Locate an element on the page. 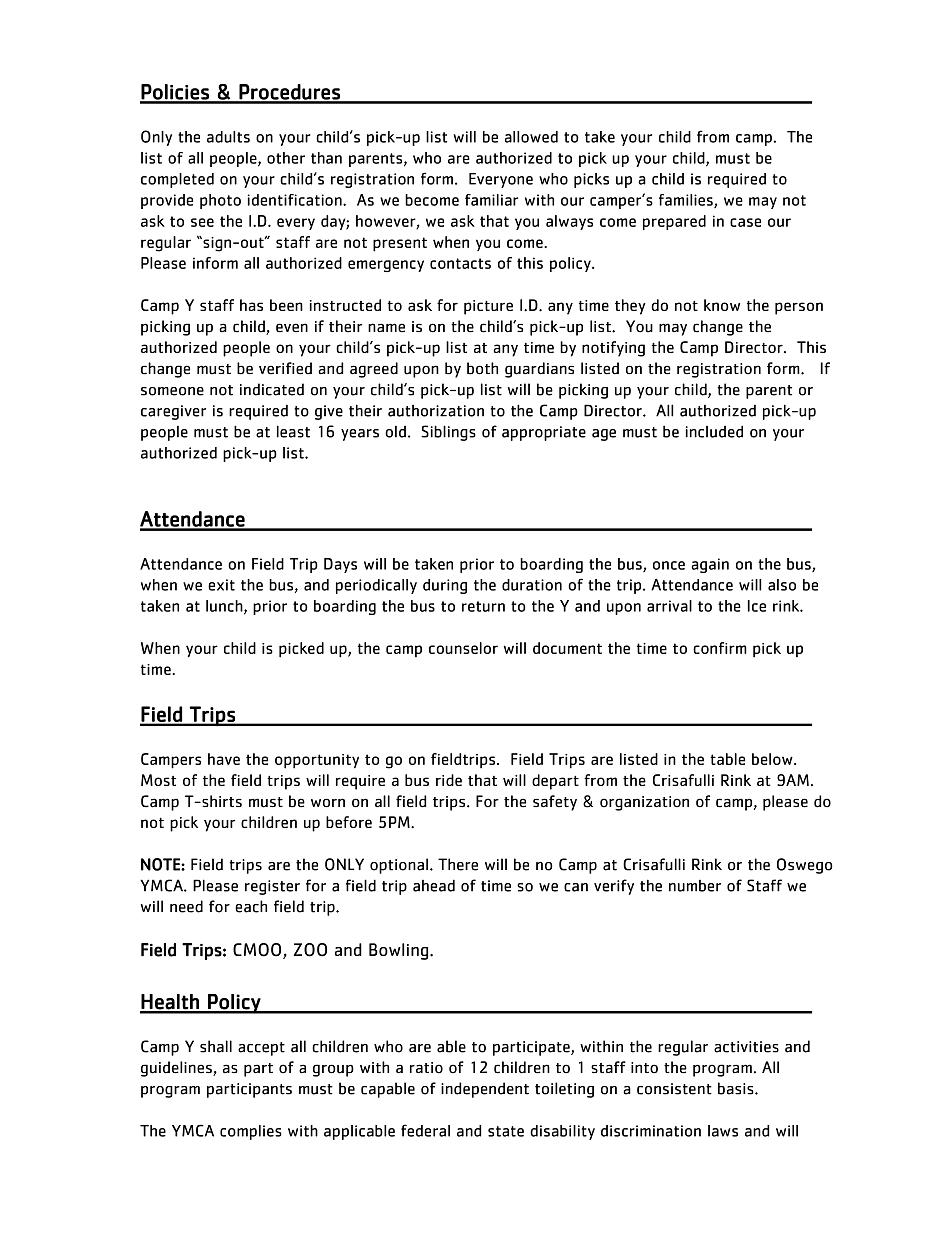 The width and height of the page is (952, 1233). number is located at coordinates (695, 886).
